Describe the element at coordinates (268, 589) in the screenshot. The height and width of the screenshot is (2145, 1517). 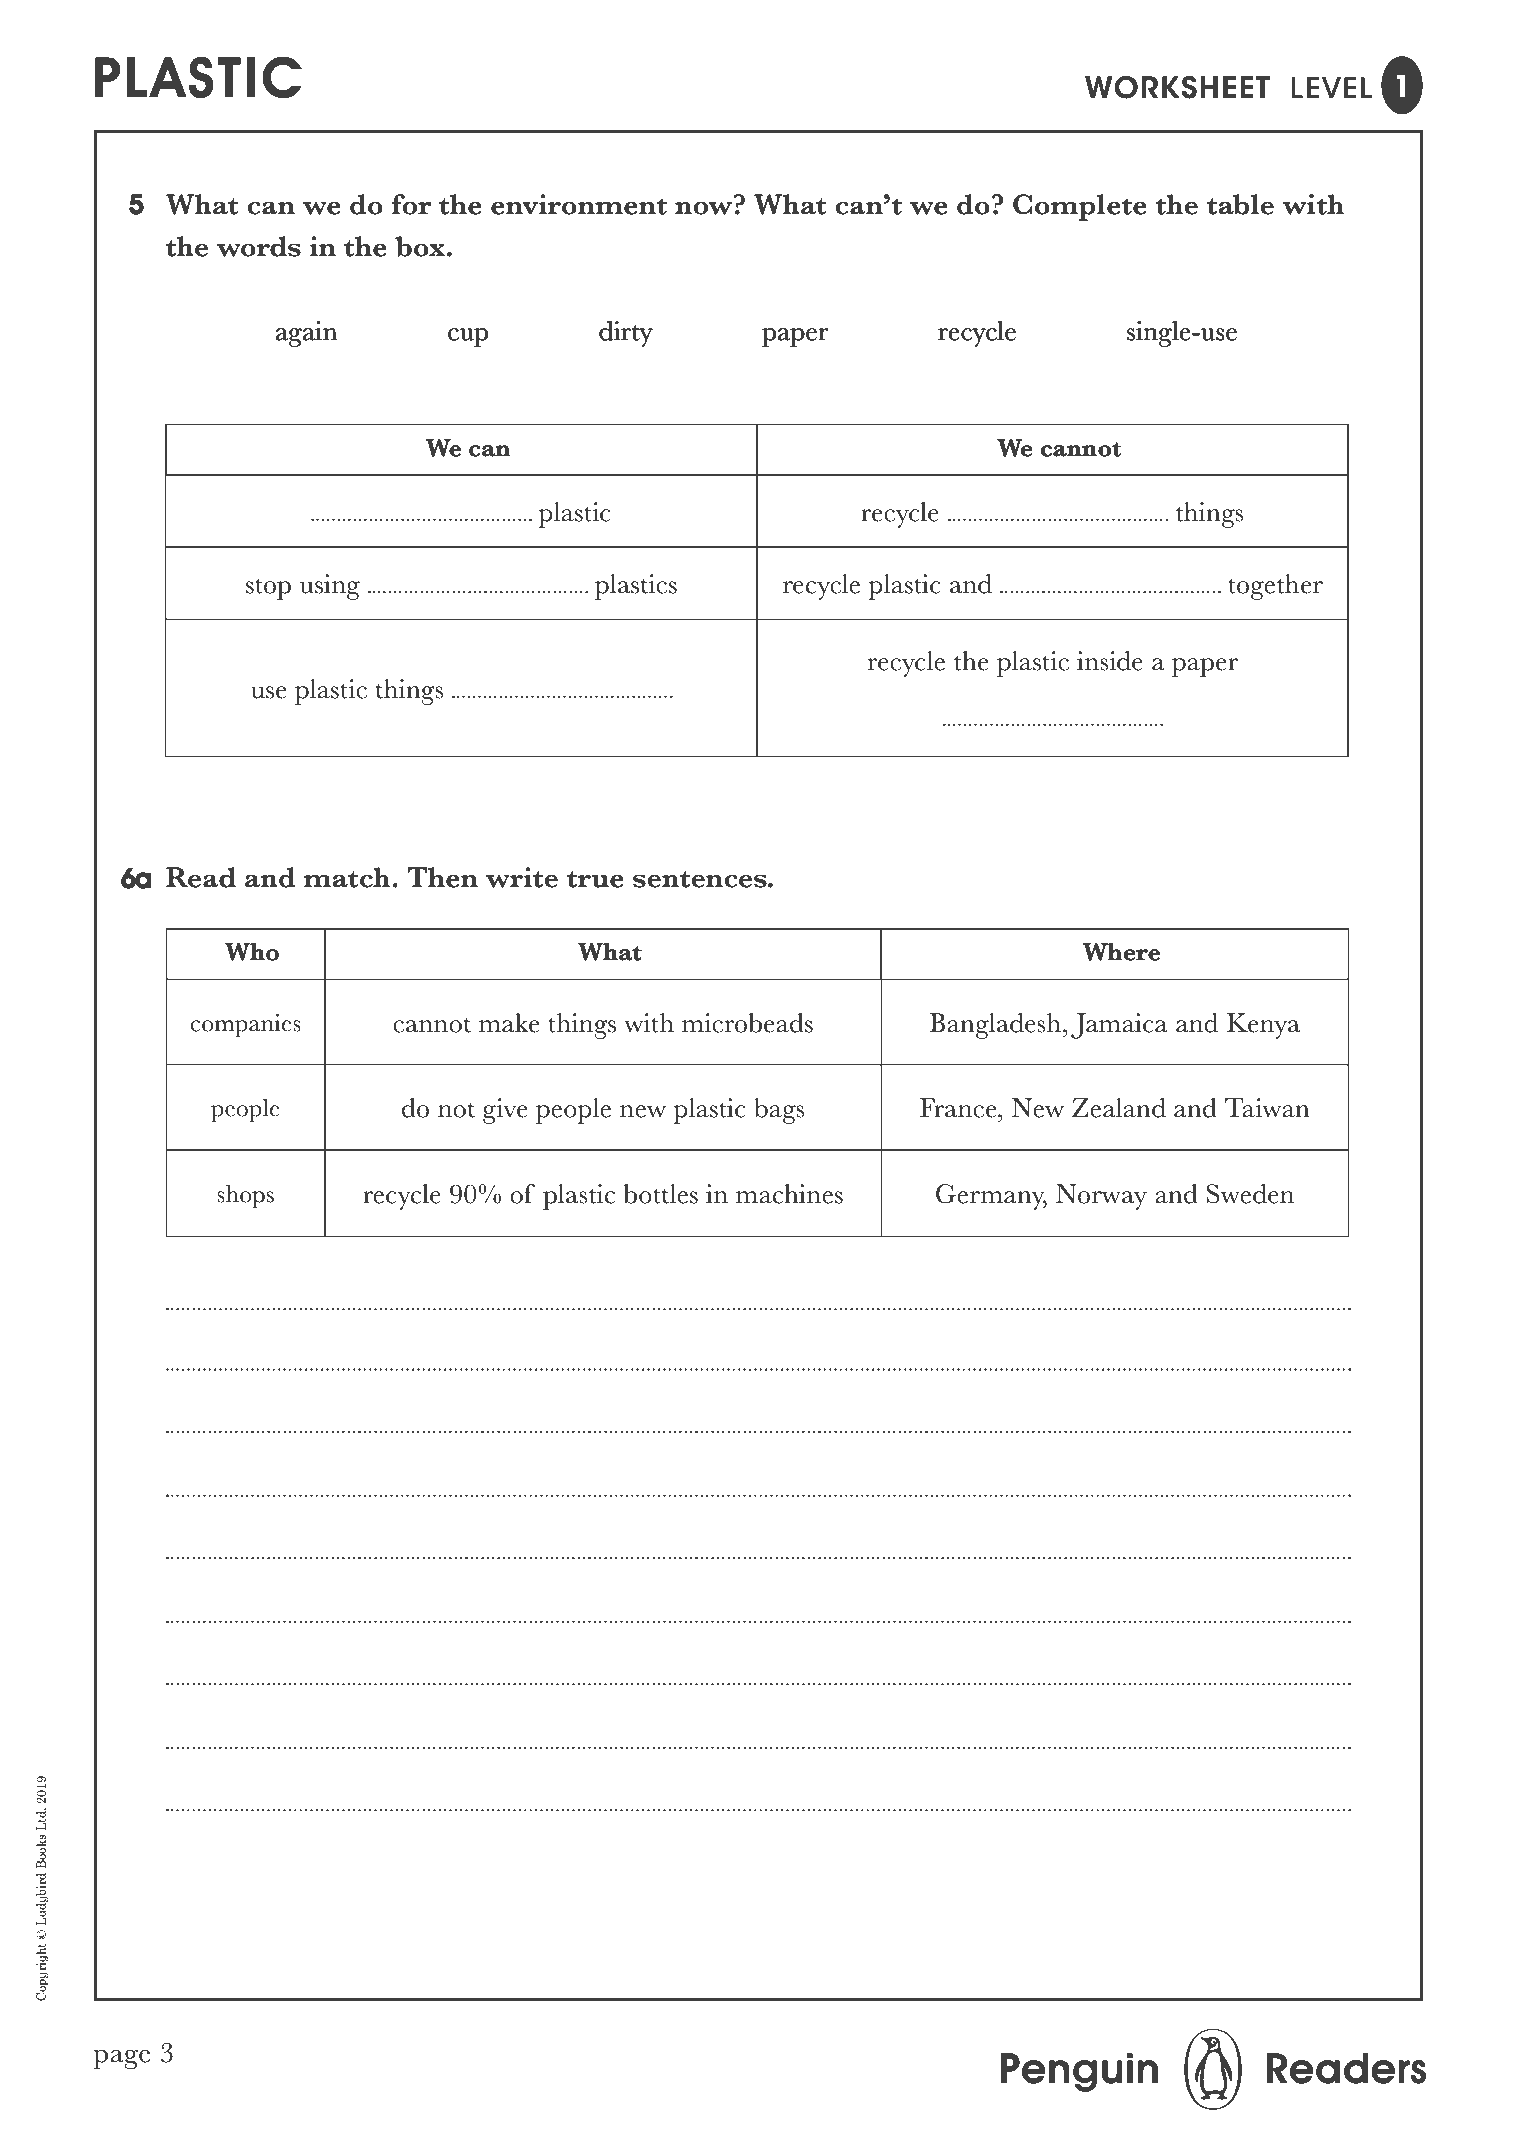
I see `stop` at that location.
